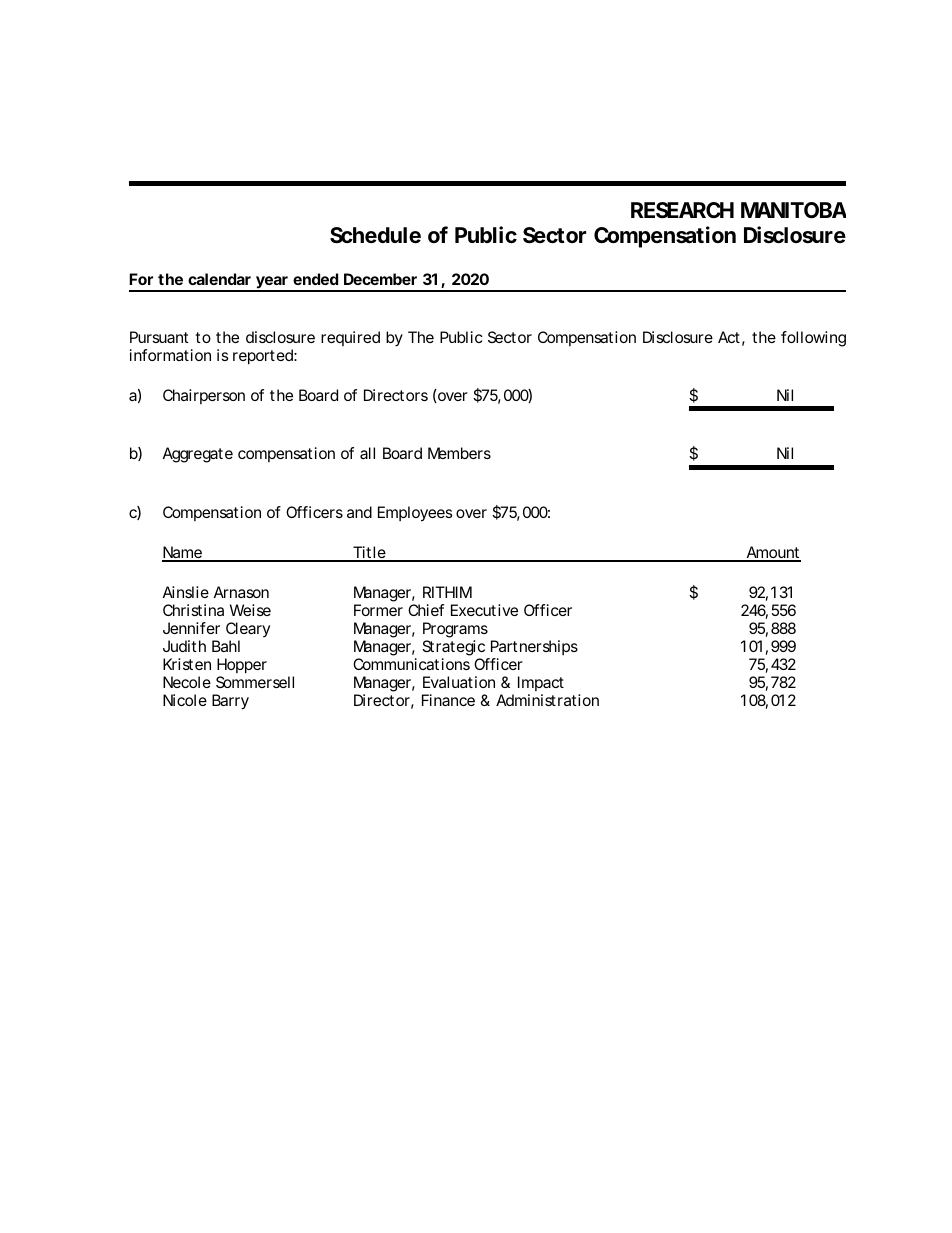 Image resolution: width=952 pixels, height=1233 pixels. Describe the element at coordinates (198, 455) in the screenshot. I see `Aggregate` at that location.
